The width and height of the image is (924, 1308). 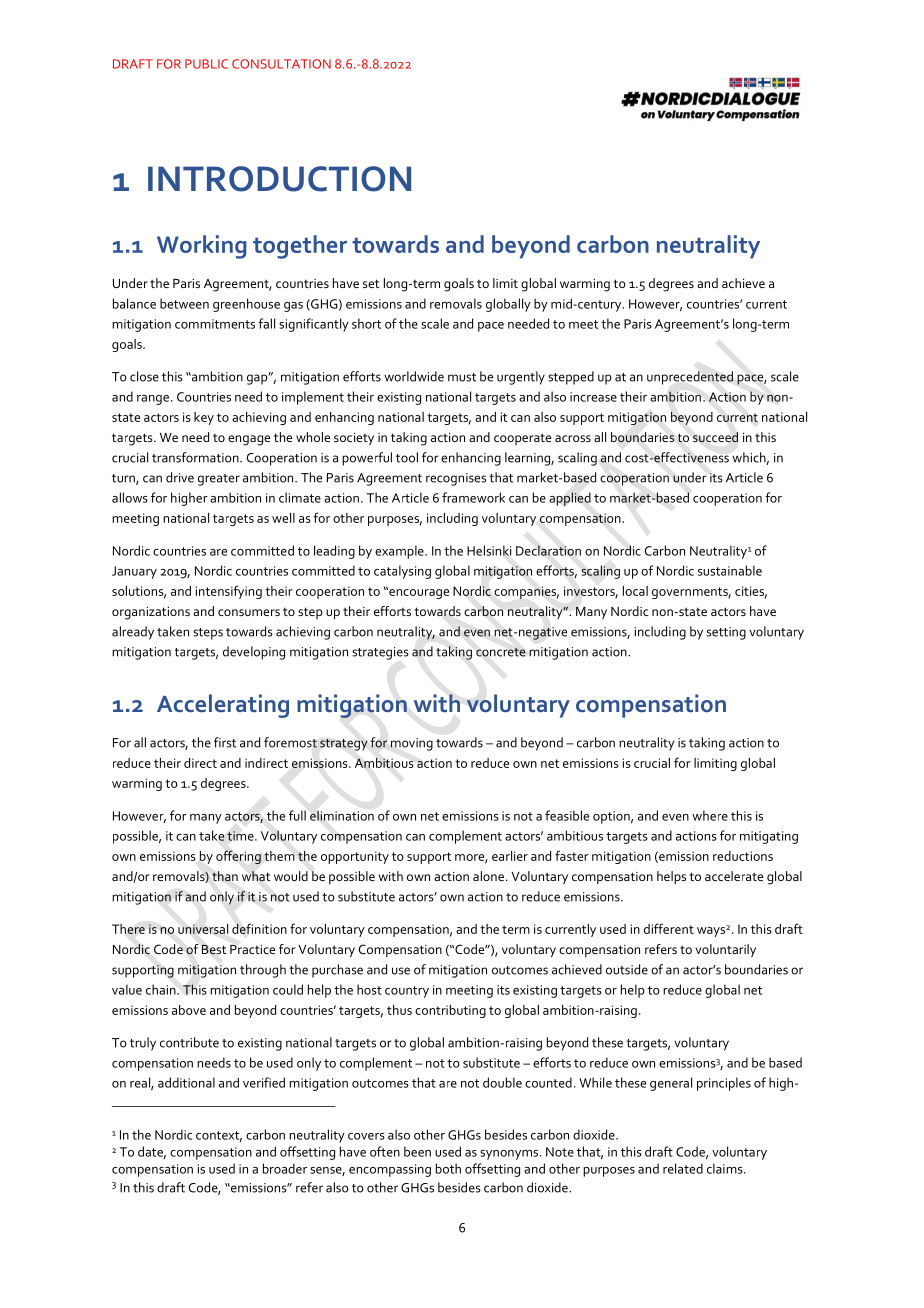 What do you see at coordinates (417, 1151) in the image?
I see `been` at bounding box center [417, 1151].
